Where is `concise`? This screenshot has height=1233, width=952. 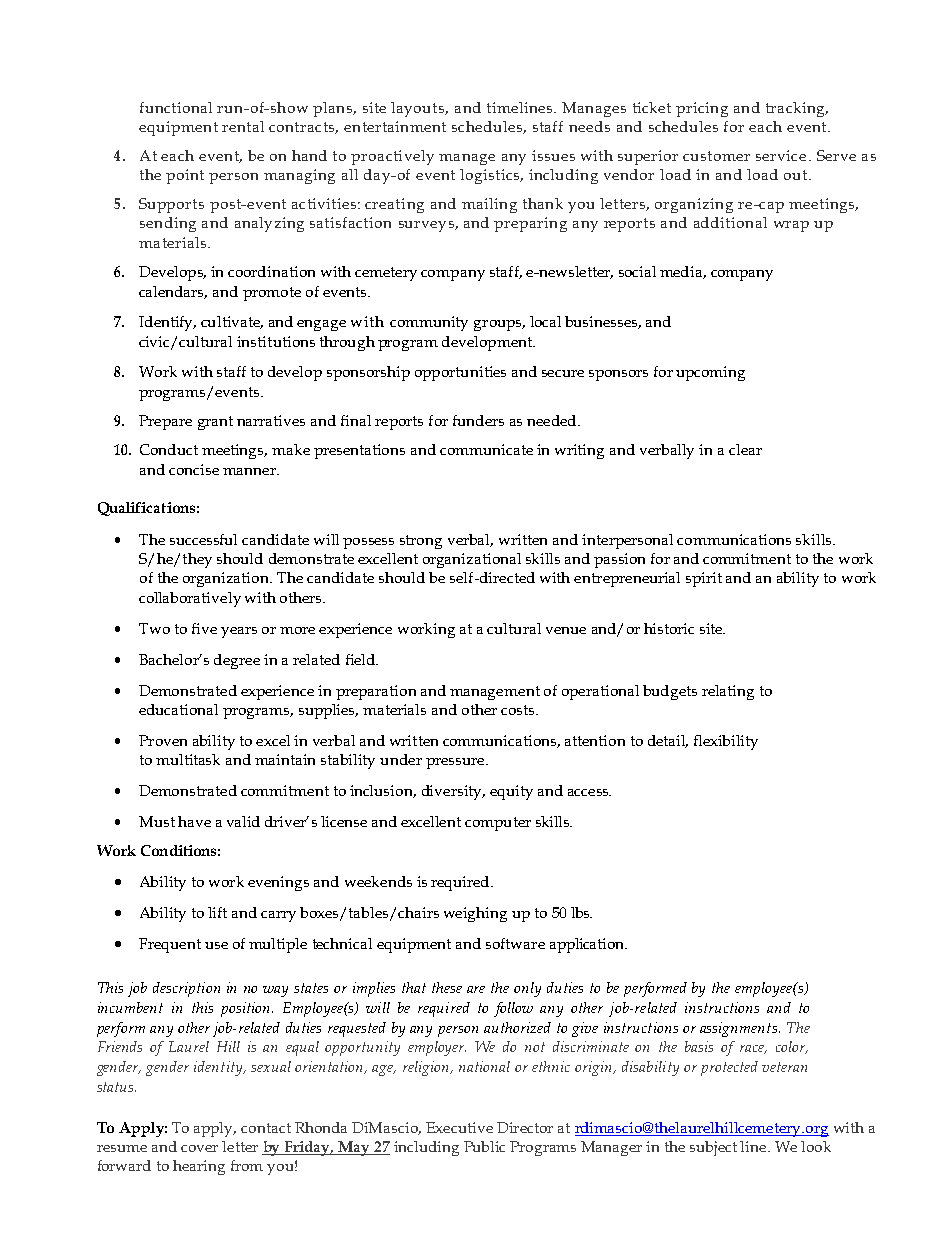
concise is located at coordinates (194, 469).
